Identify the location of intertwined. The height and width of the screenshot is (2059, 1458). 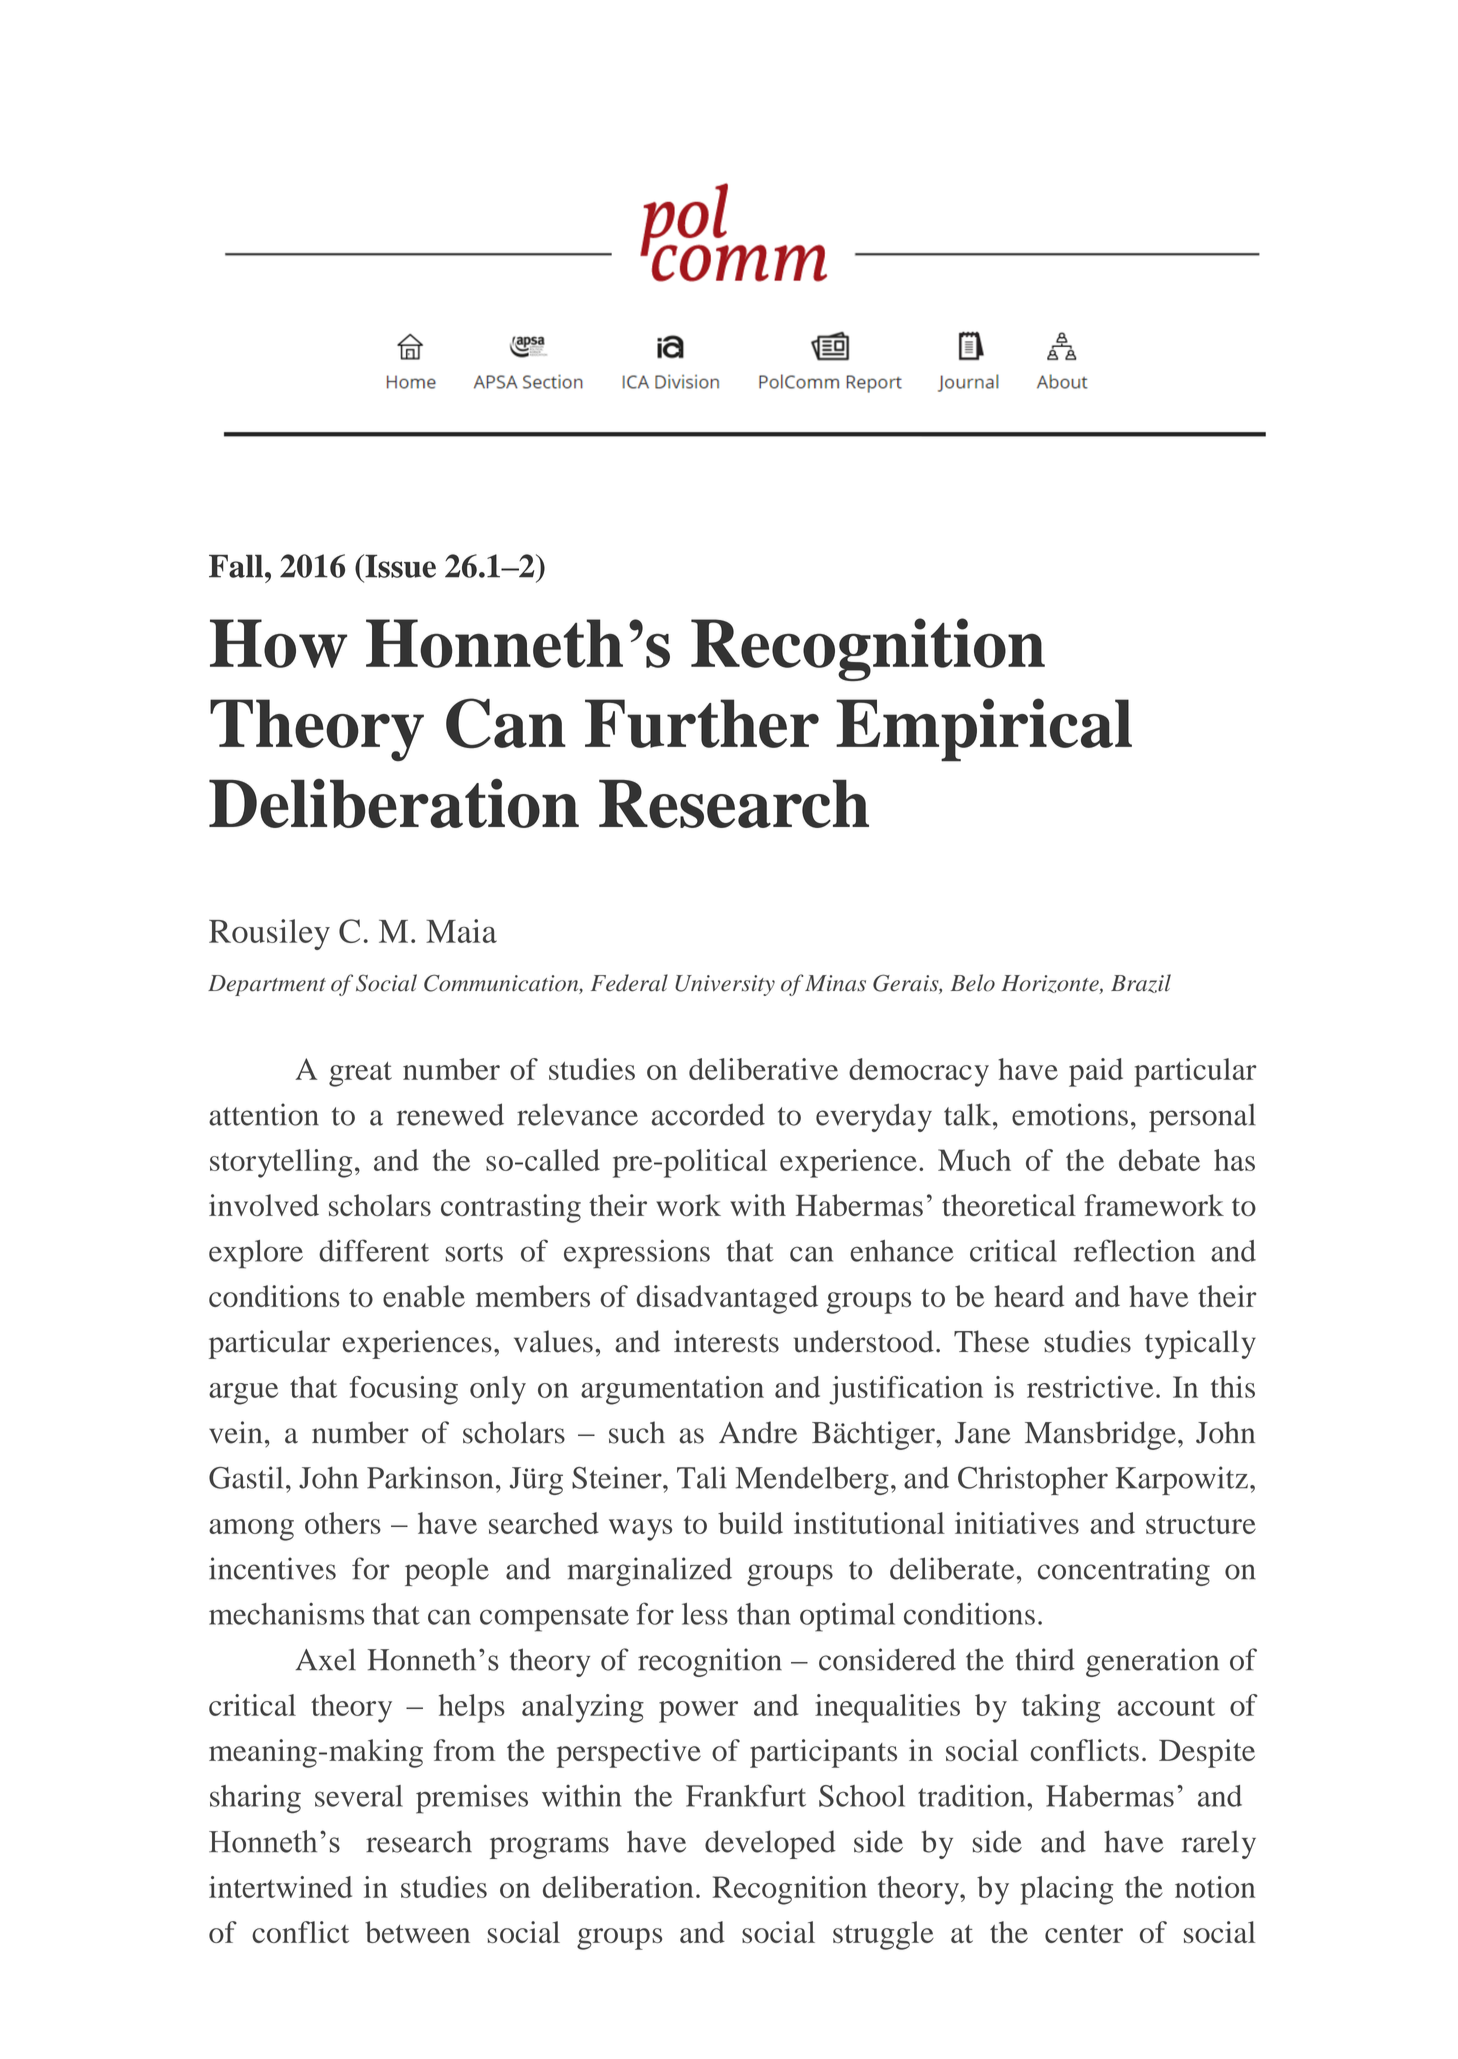
(280, 1887).
